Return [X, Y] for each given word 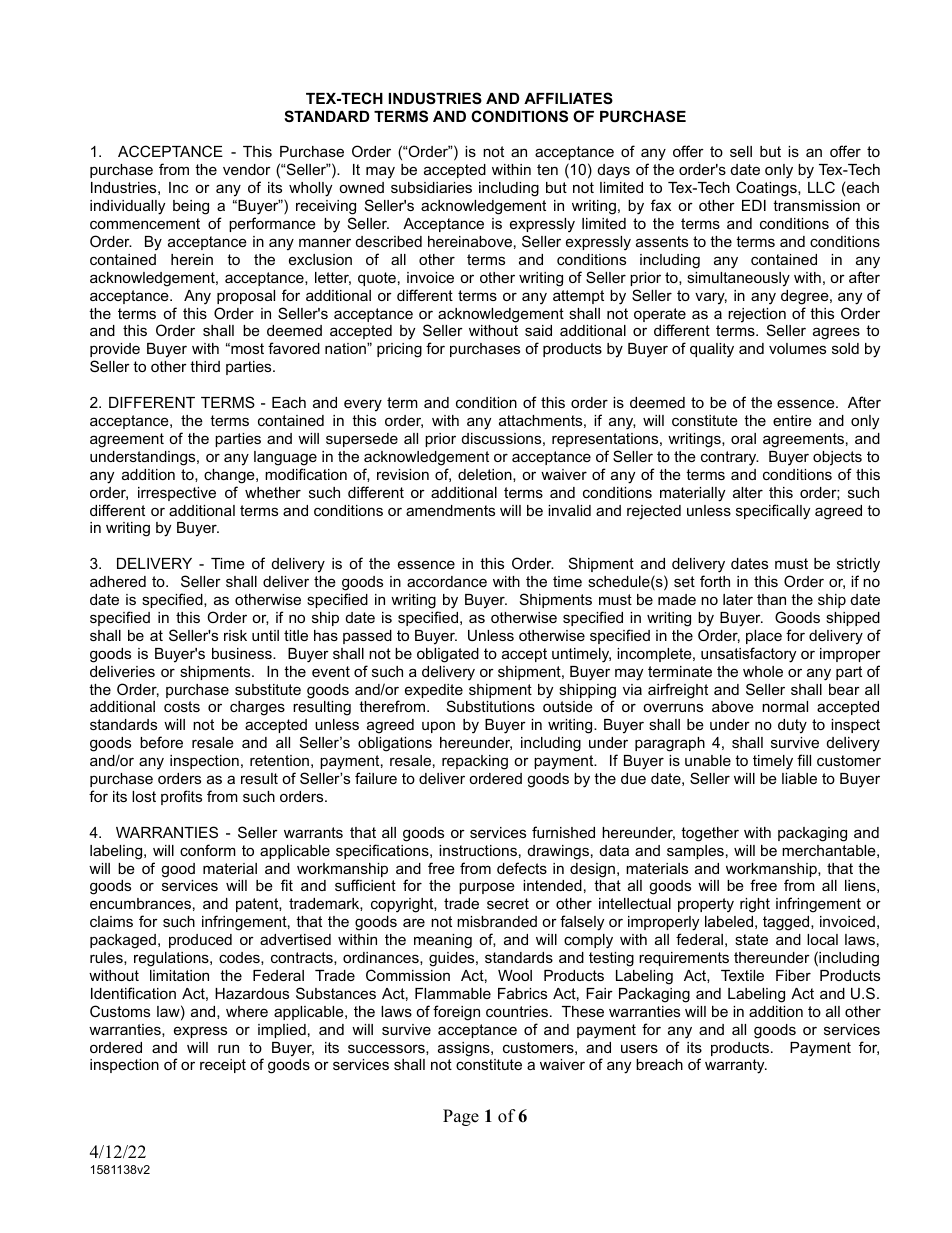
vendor [247, 169]
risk [235, 635]
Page [461, 1117]
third [205, 366]
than [771, 599]
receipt [223, 1066]
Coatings [767, 189]
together [710, 834]
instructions [478, 850]
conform [208, 850]
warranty [736, 1066]
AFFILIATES [568, 98]
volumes [797, 348]
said [538, 330]
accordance [447, 581]
